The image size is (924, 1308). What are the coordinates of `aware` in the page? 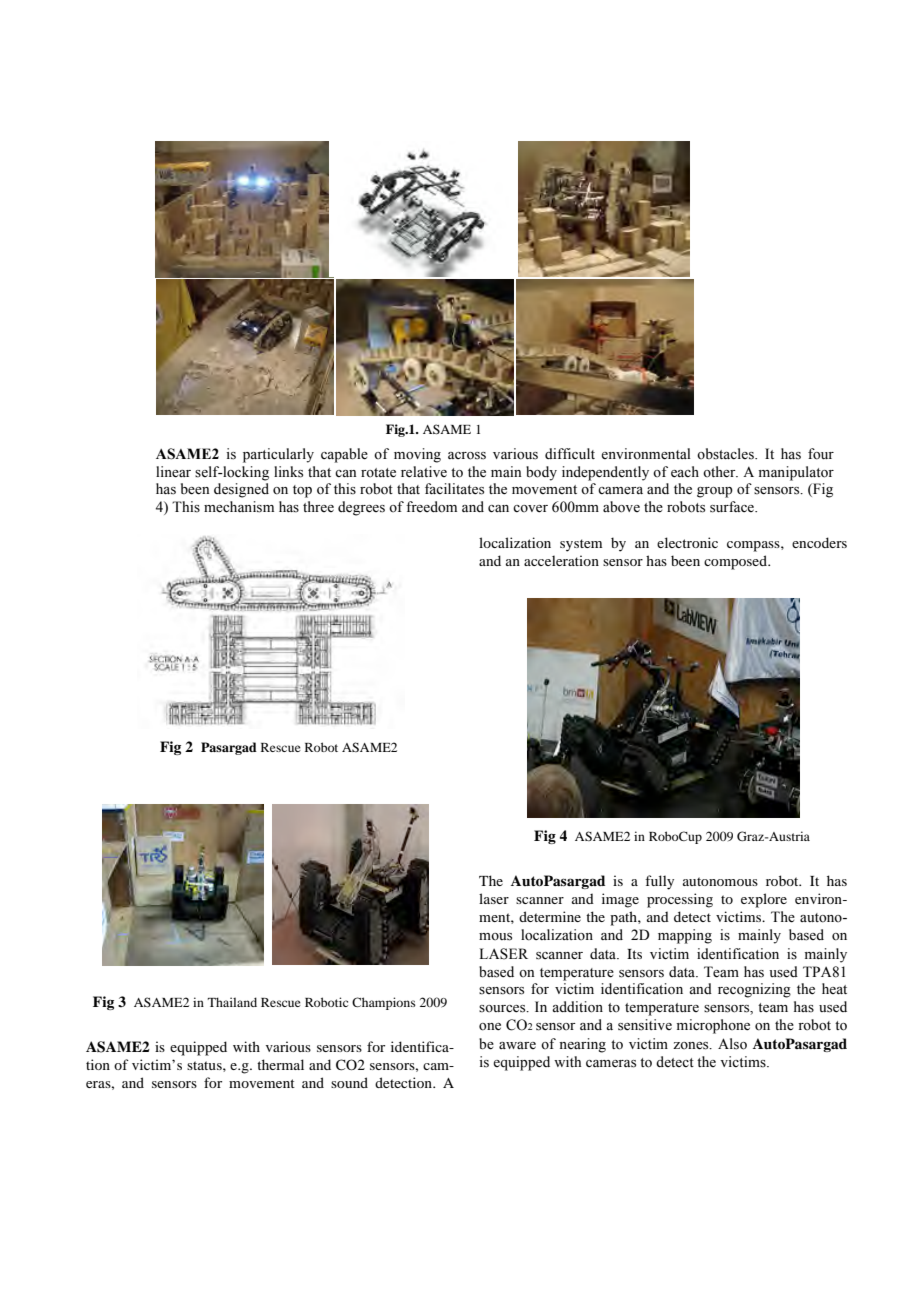 It's located at (517, 1045).
